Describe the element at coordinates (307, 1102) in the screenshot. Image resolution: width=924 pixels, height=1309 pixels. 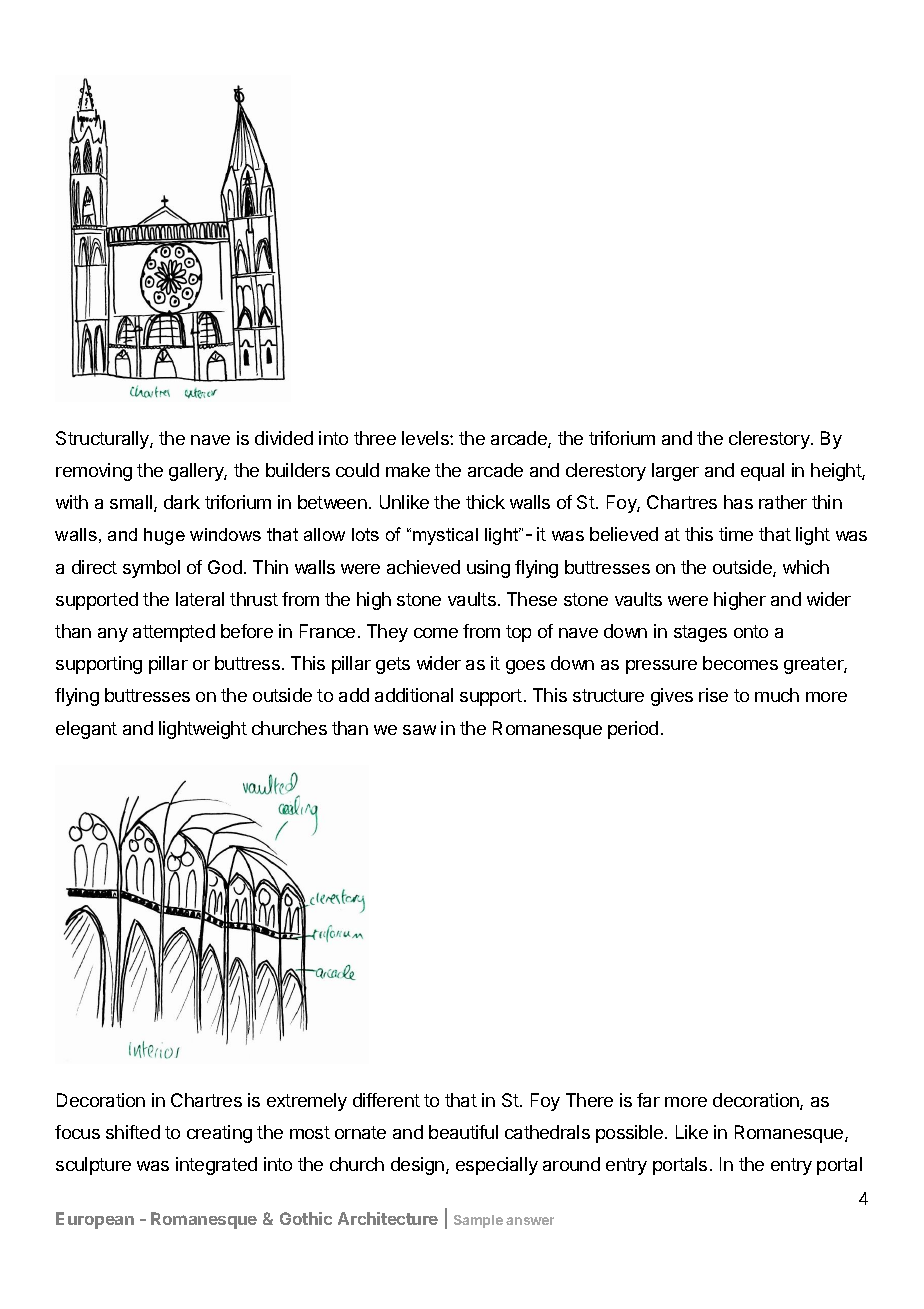
I see `extremely` at that location.
